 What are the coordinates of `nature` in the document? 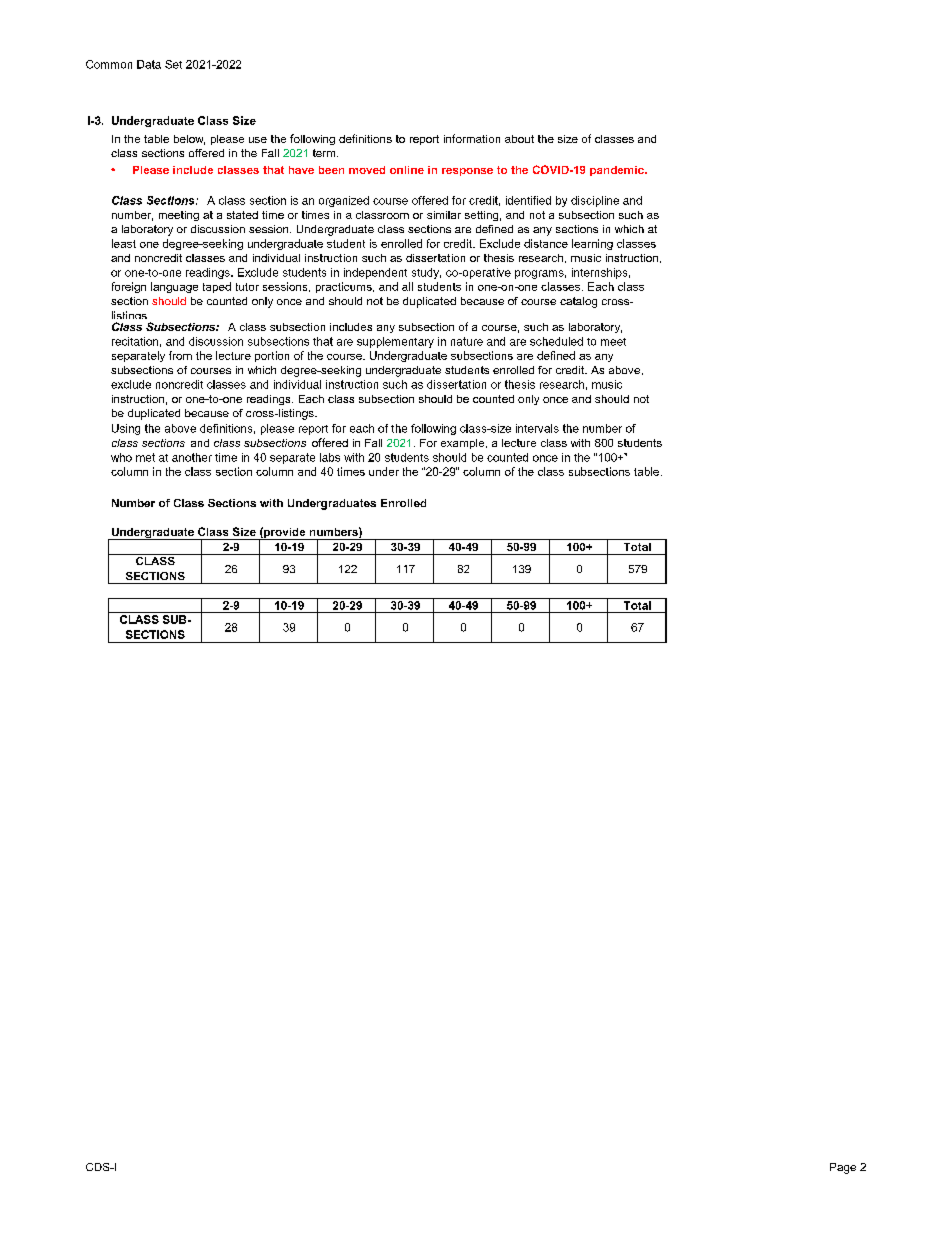 It's located at (467, 341).
